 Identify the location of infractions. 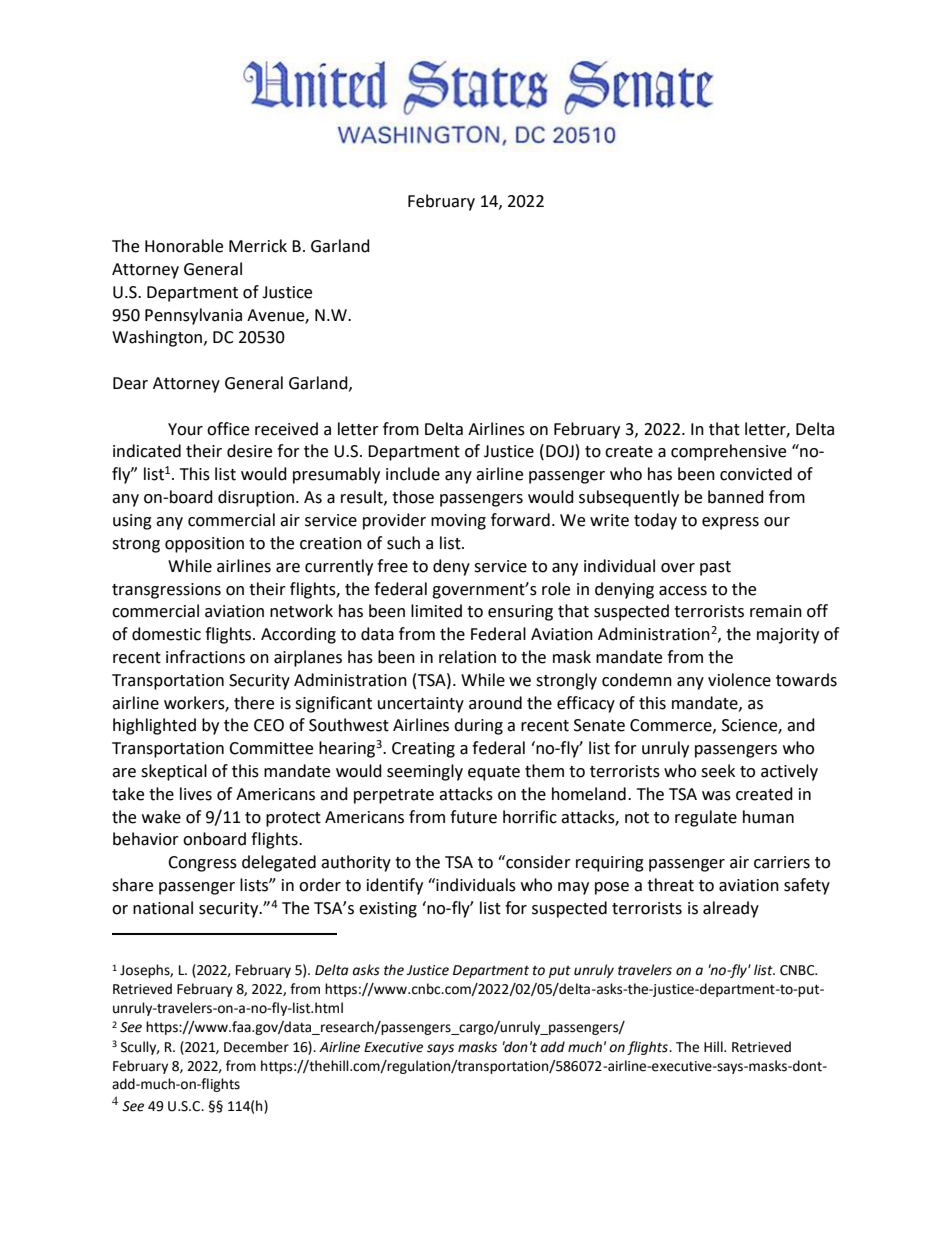
(205, 657).
